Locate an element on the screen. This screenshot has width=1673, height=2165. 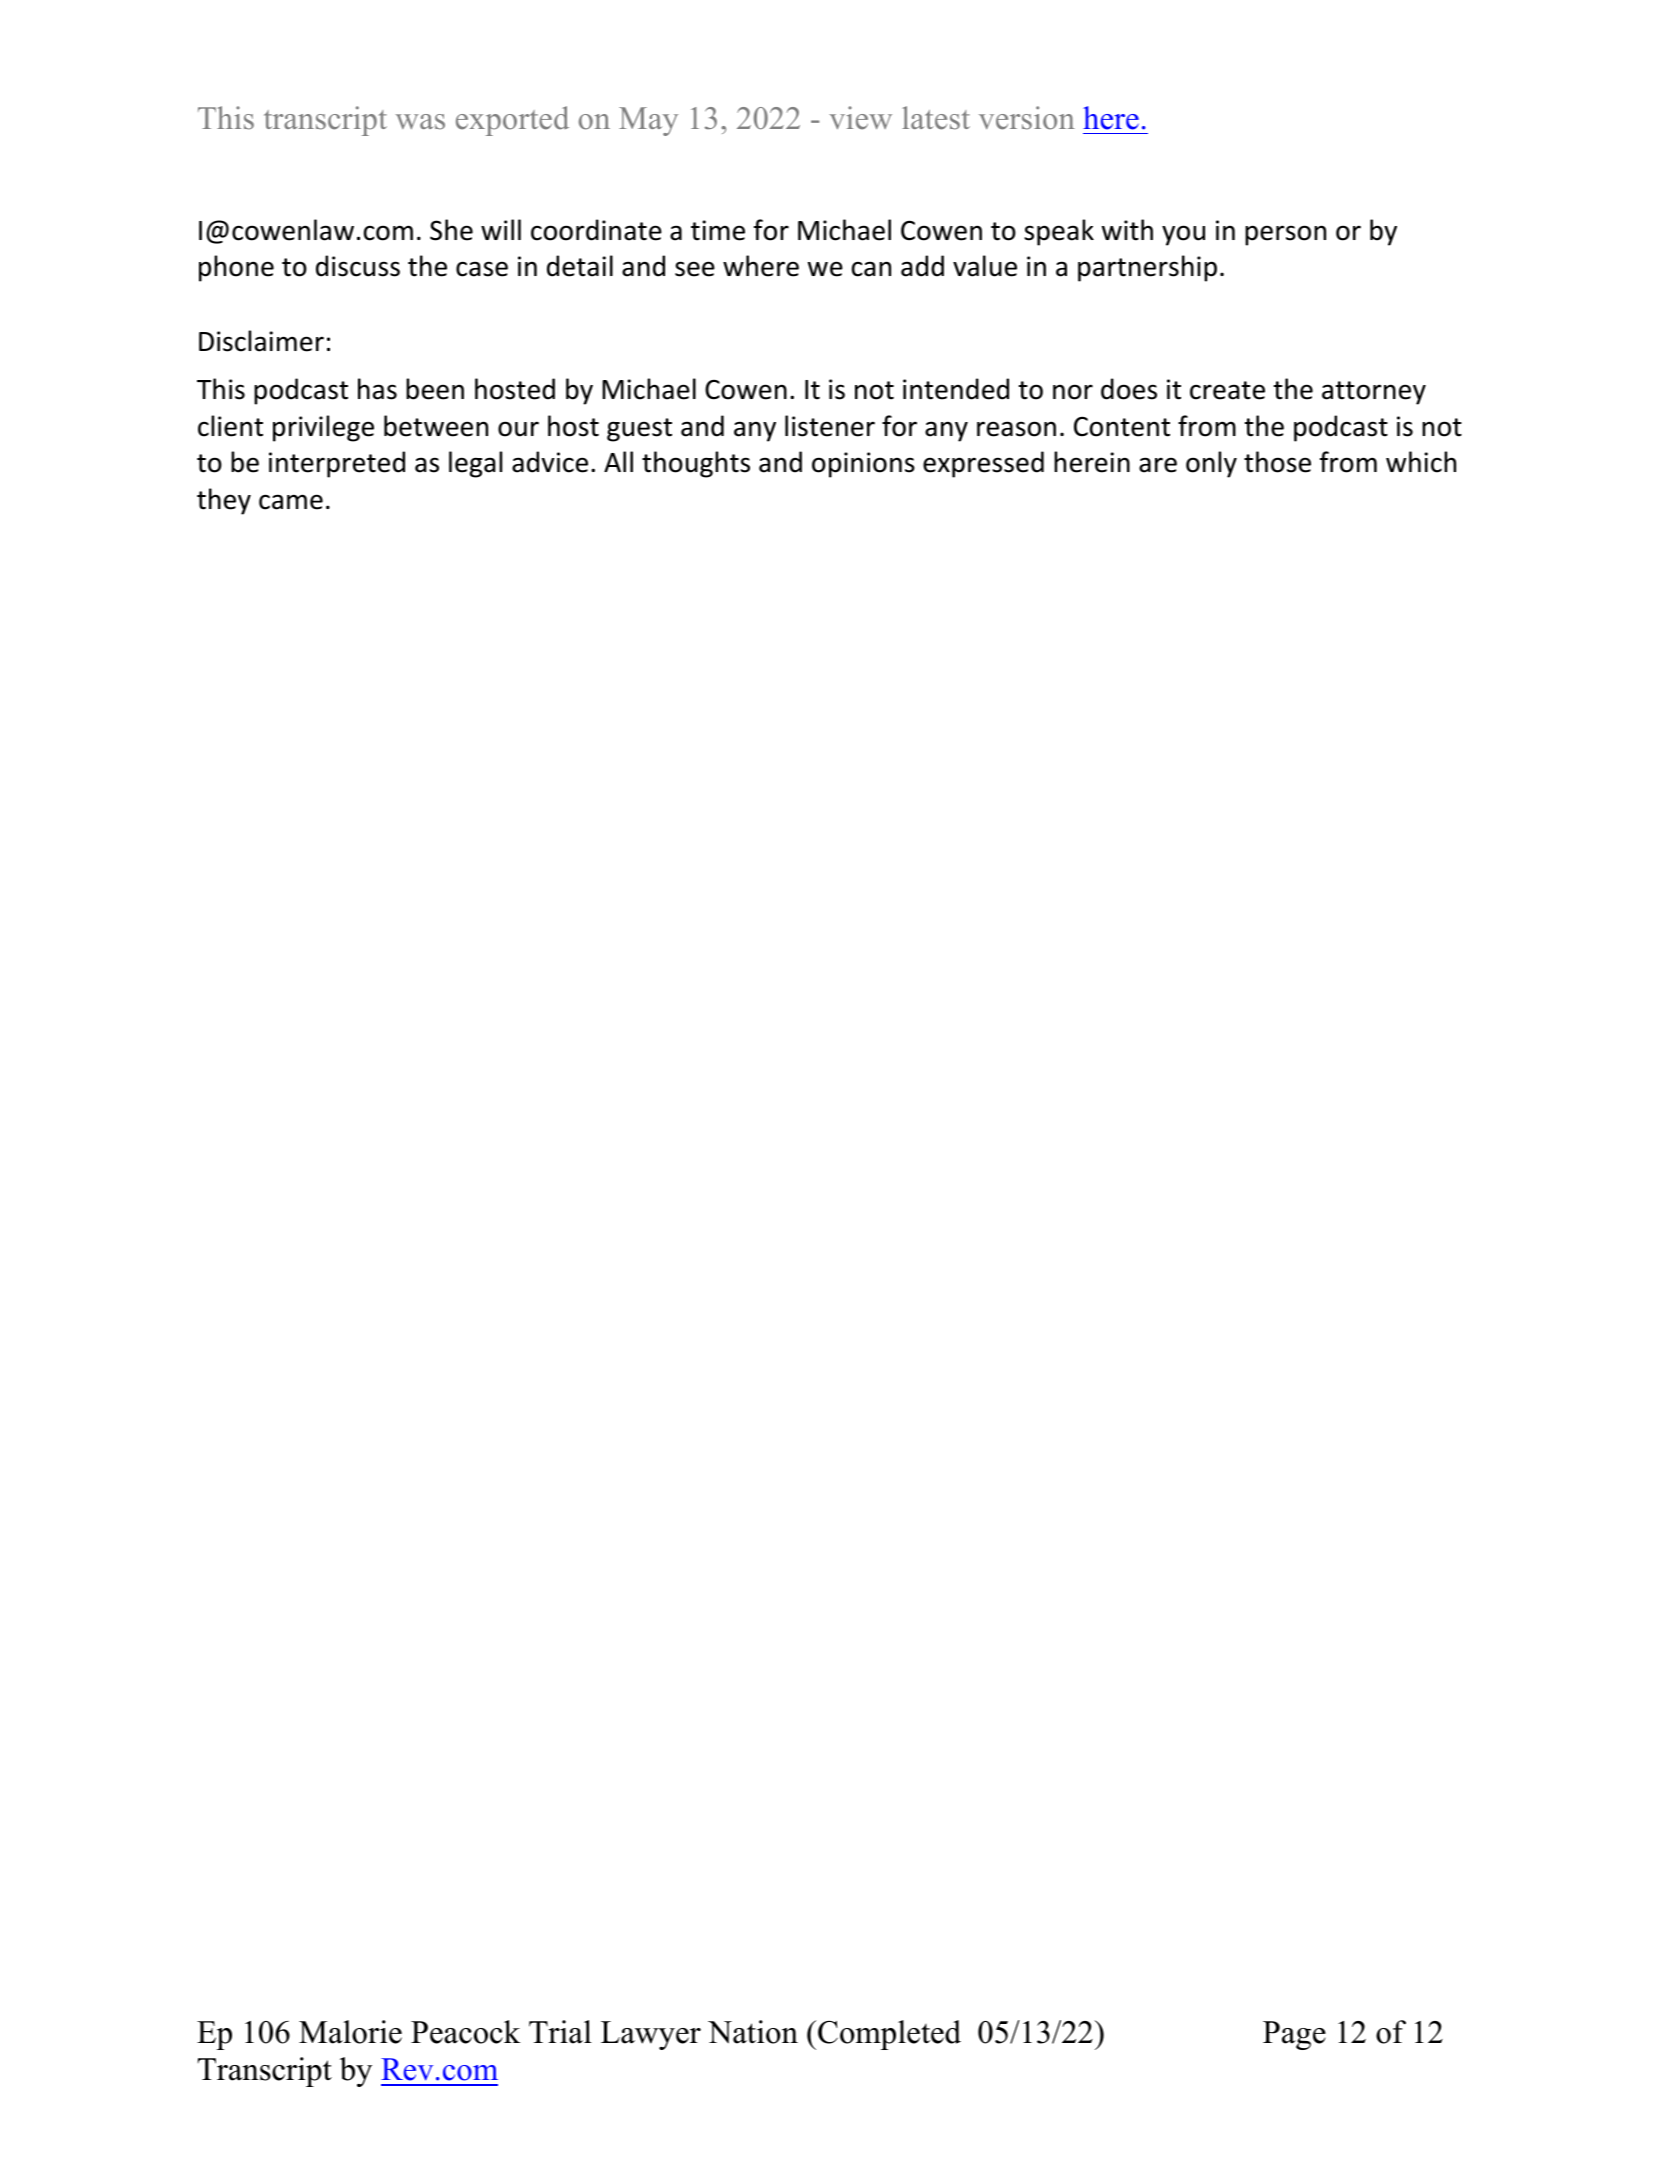
view is located at coordinates (860, 118).
